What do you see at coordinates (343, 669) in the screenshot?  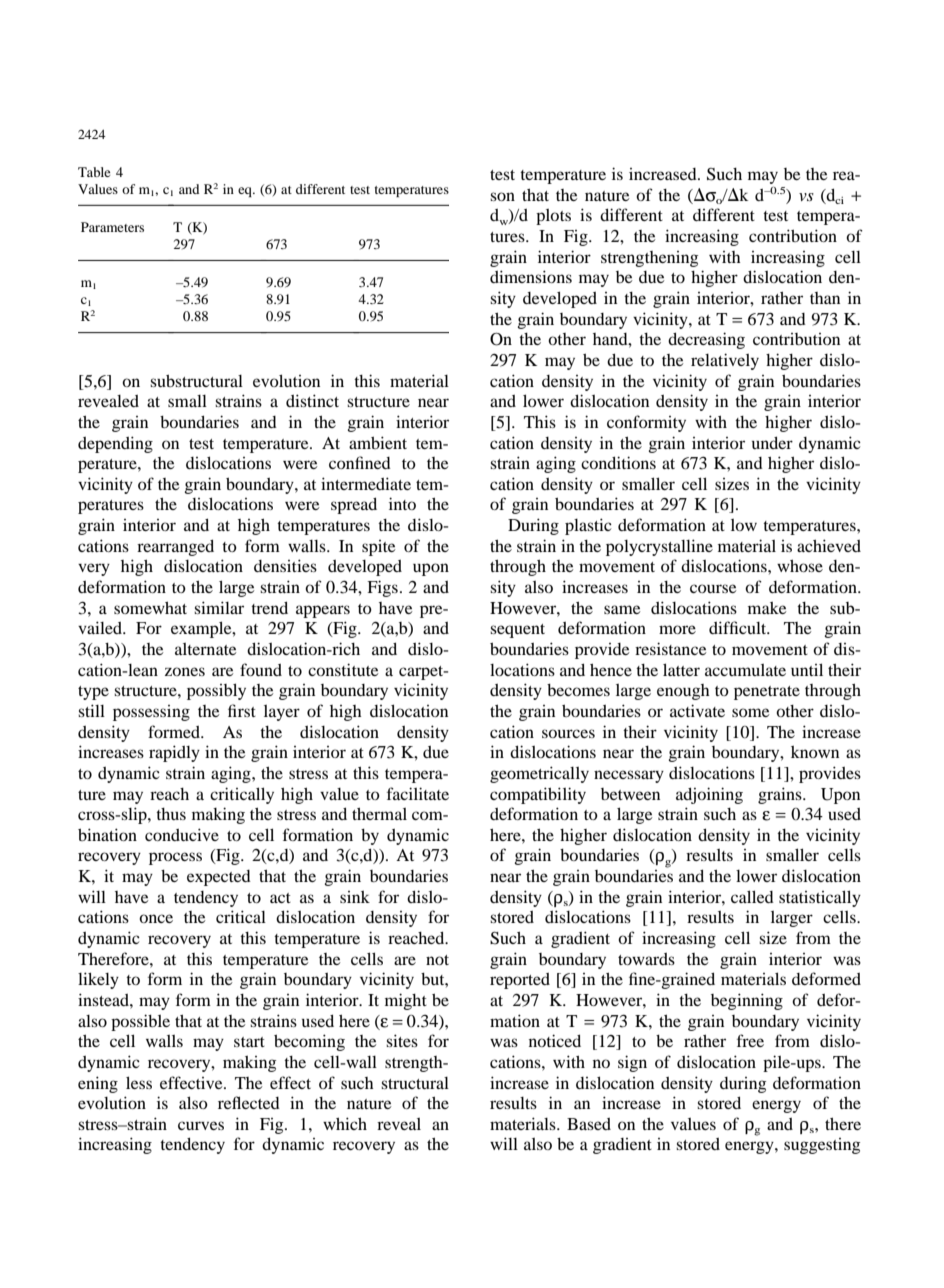 I see `constitute` at bounding box center [343, 669].
